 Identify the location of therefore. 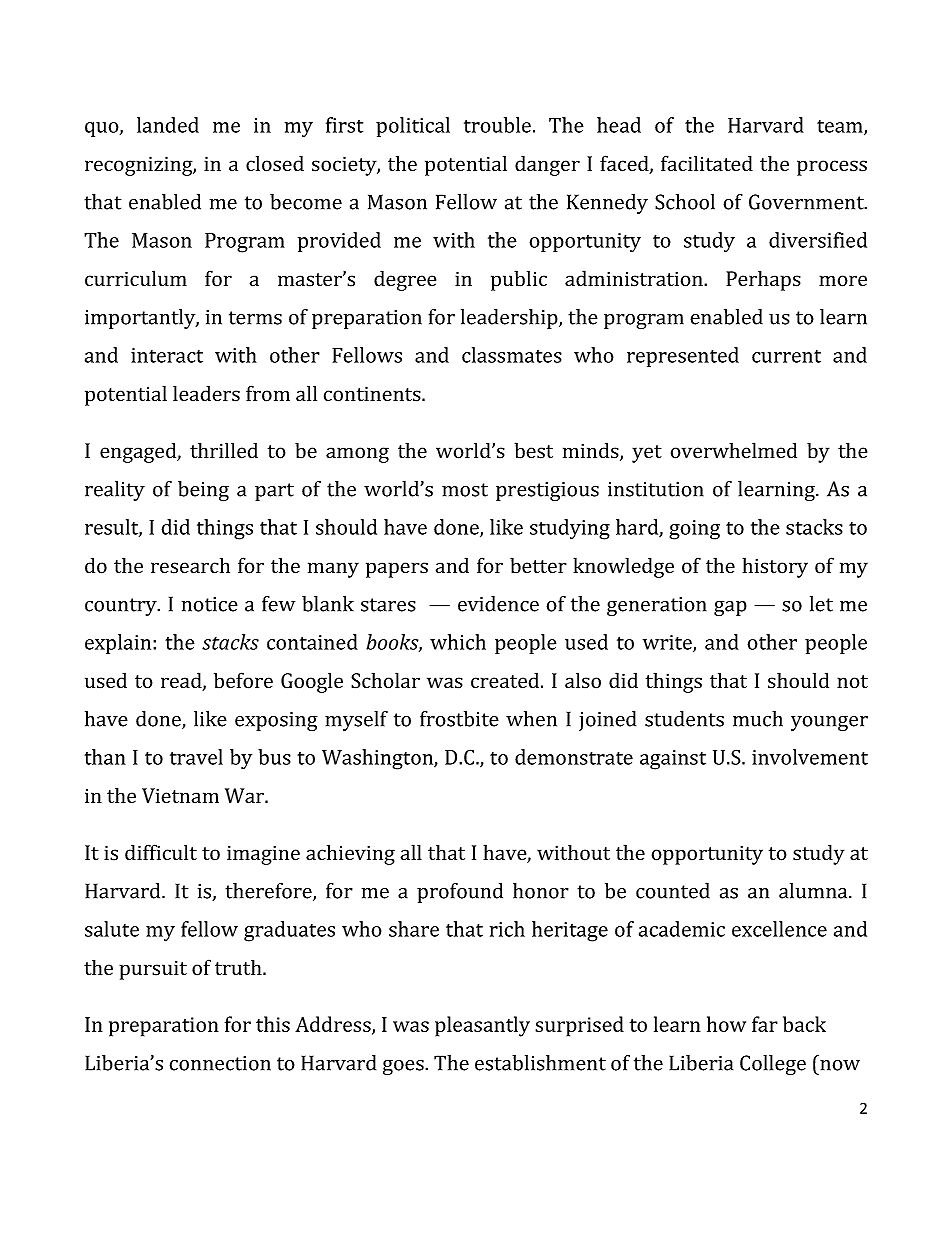
(269, 892).
